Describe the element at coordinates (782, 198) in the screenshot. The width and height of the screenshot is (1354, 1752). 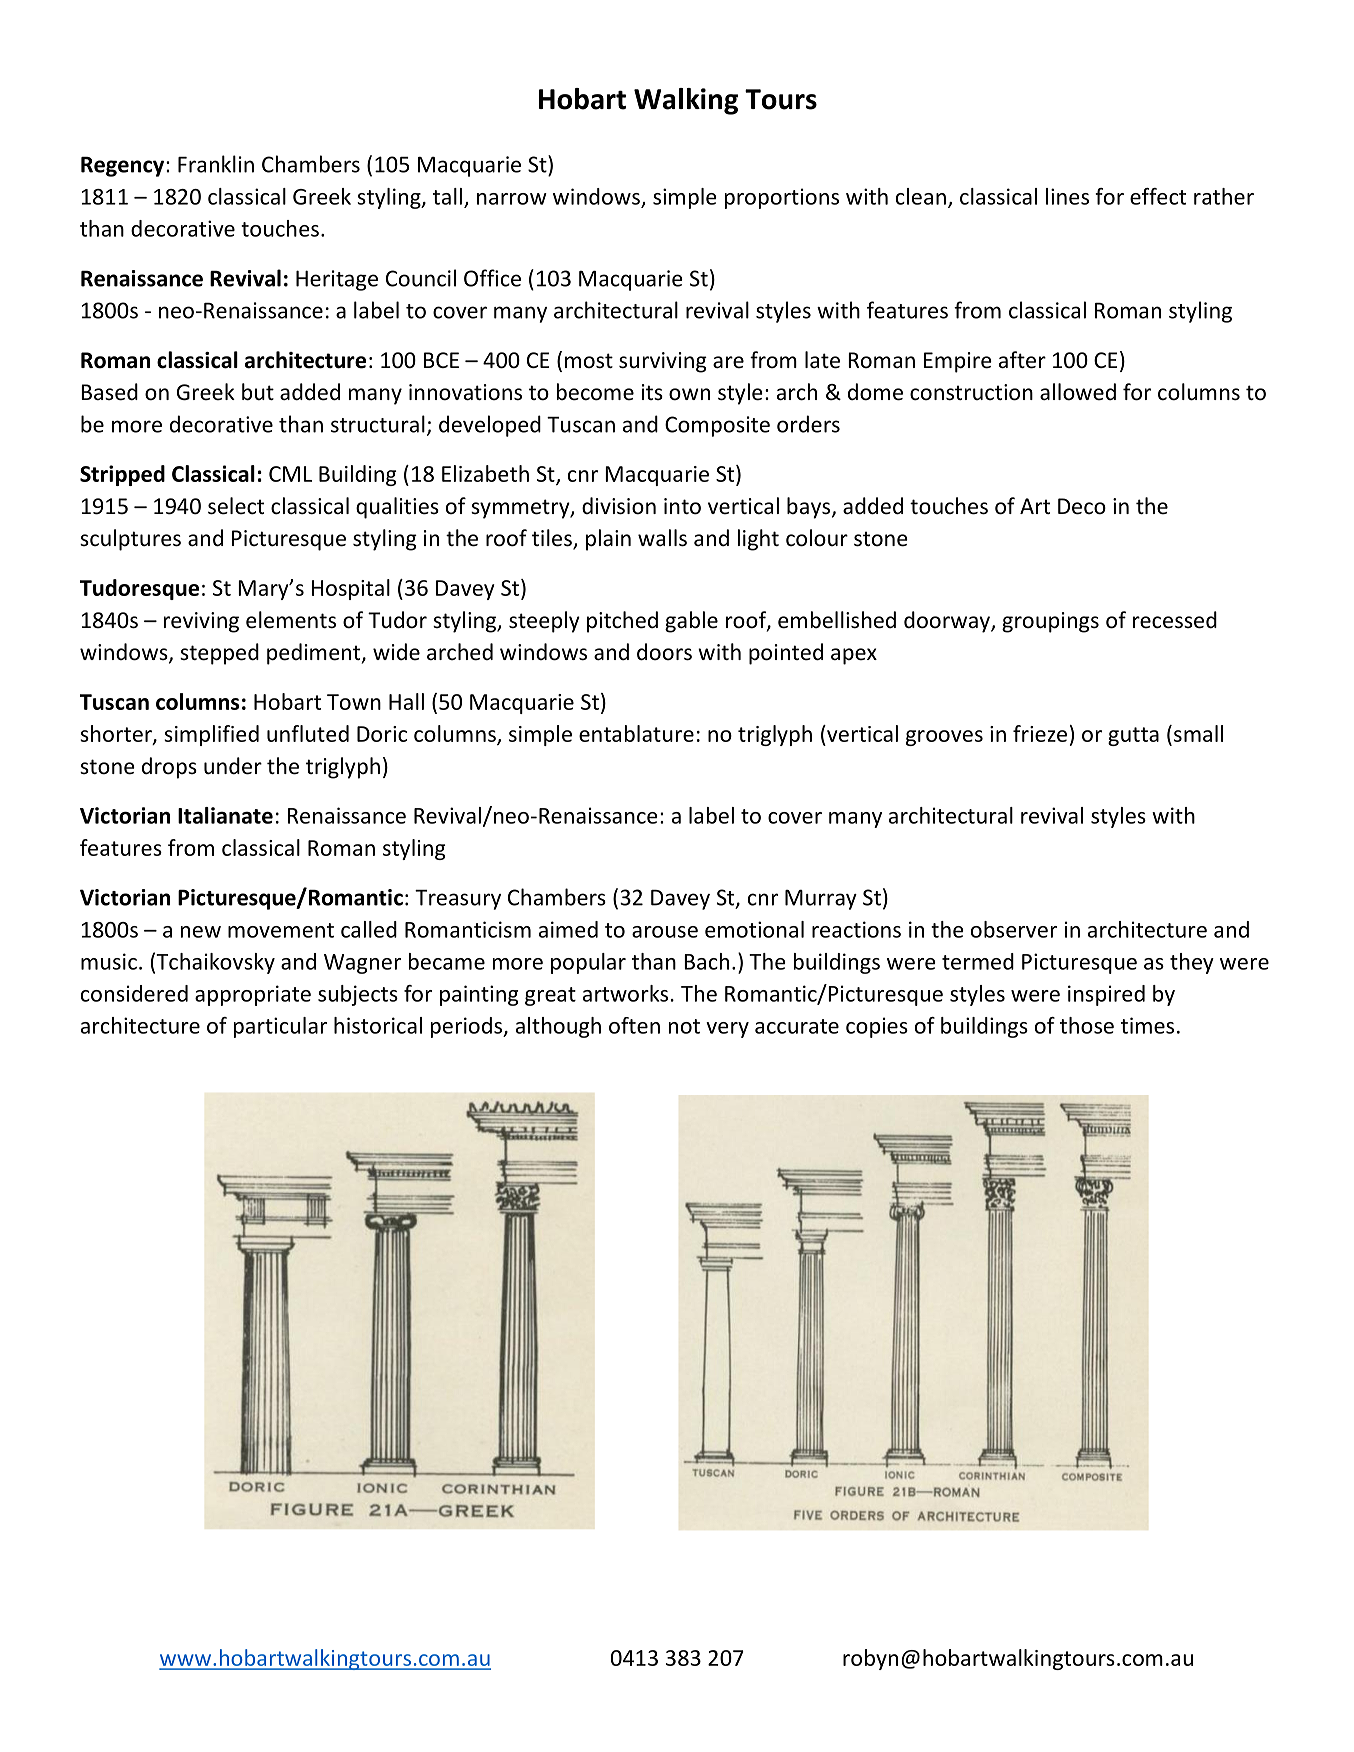
I see `proportions` at that location.
